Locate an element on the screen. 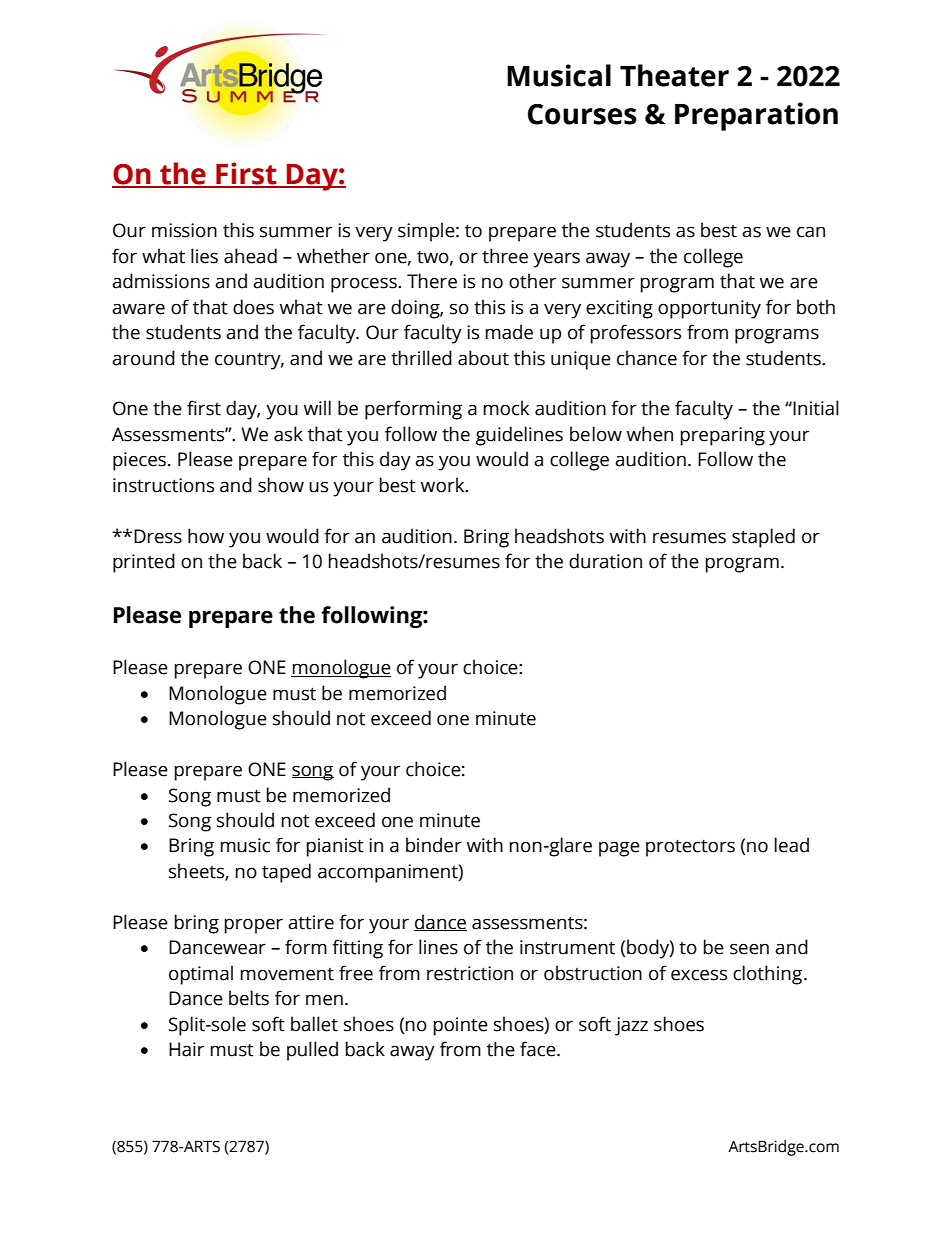 The width and height of the screenshot is (952, 1233). stapled is located at coordinates (763, 538).
